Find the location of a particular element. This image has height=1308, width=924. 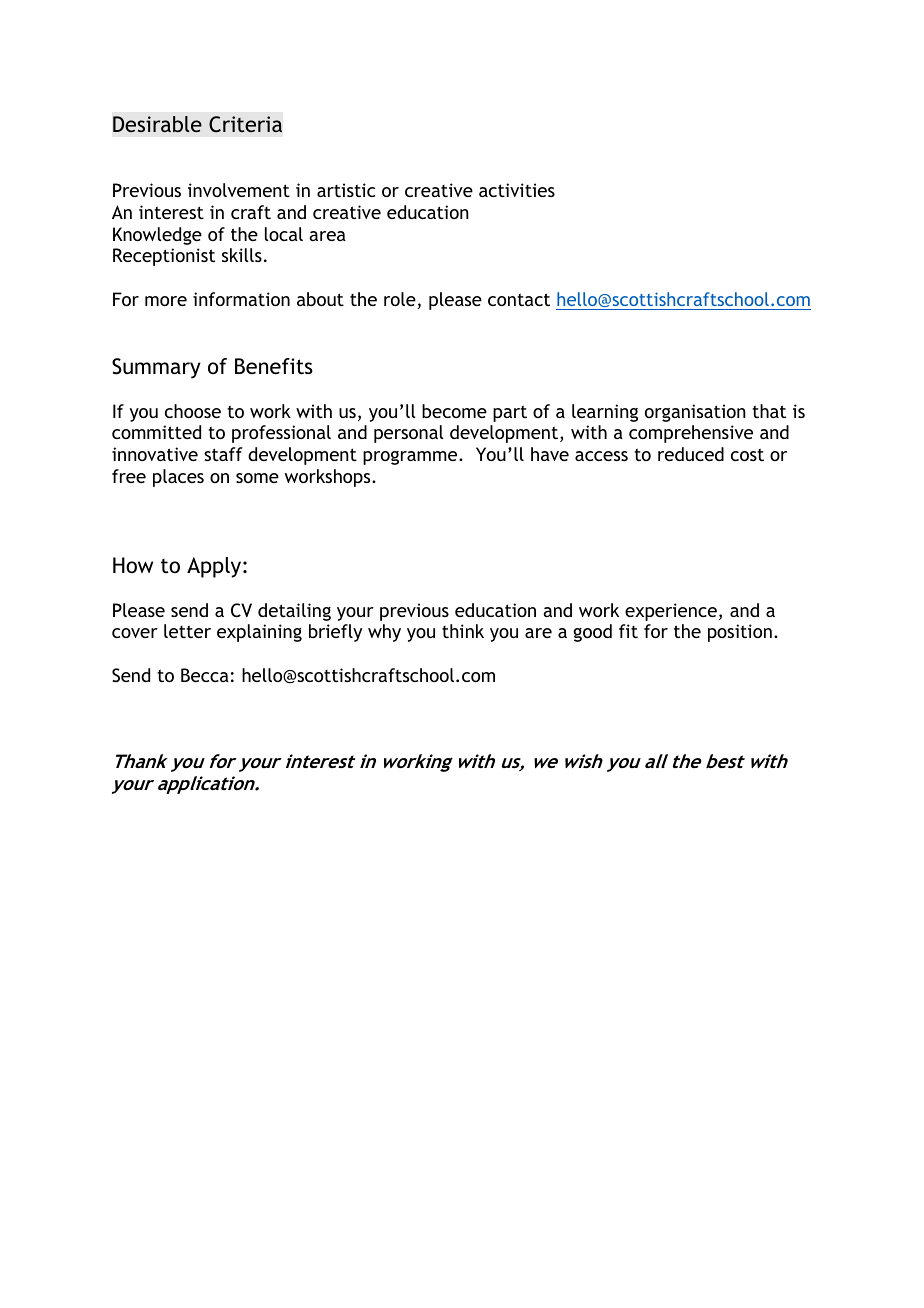

activities is located at coordinates (517, 190).
